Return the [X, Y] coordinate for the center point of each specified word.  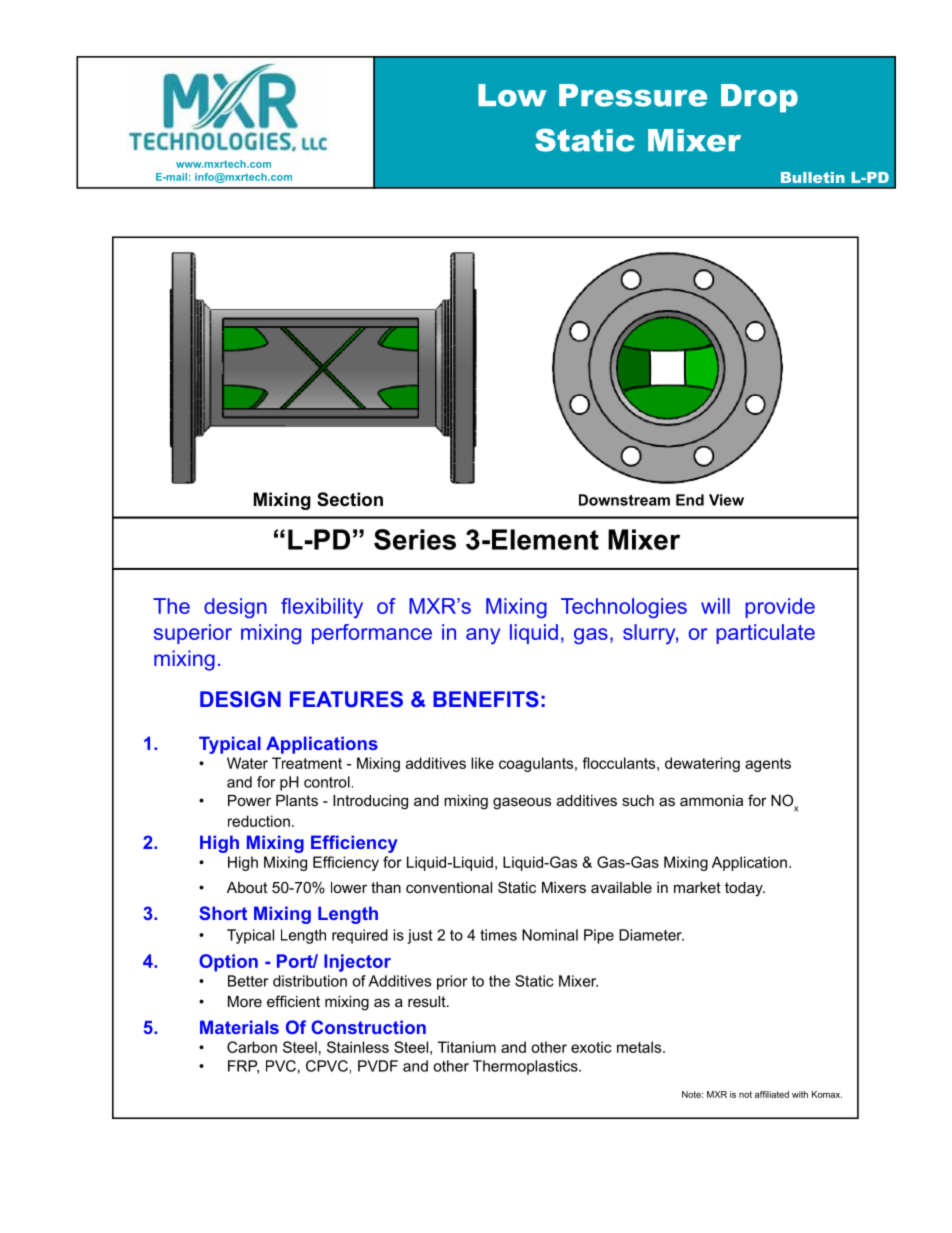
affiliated [772, 1094]
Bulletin [813, 177]
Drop [759, 98]
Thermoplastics [526, 1067]
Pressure [633, 95]
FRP [243, 1067]
